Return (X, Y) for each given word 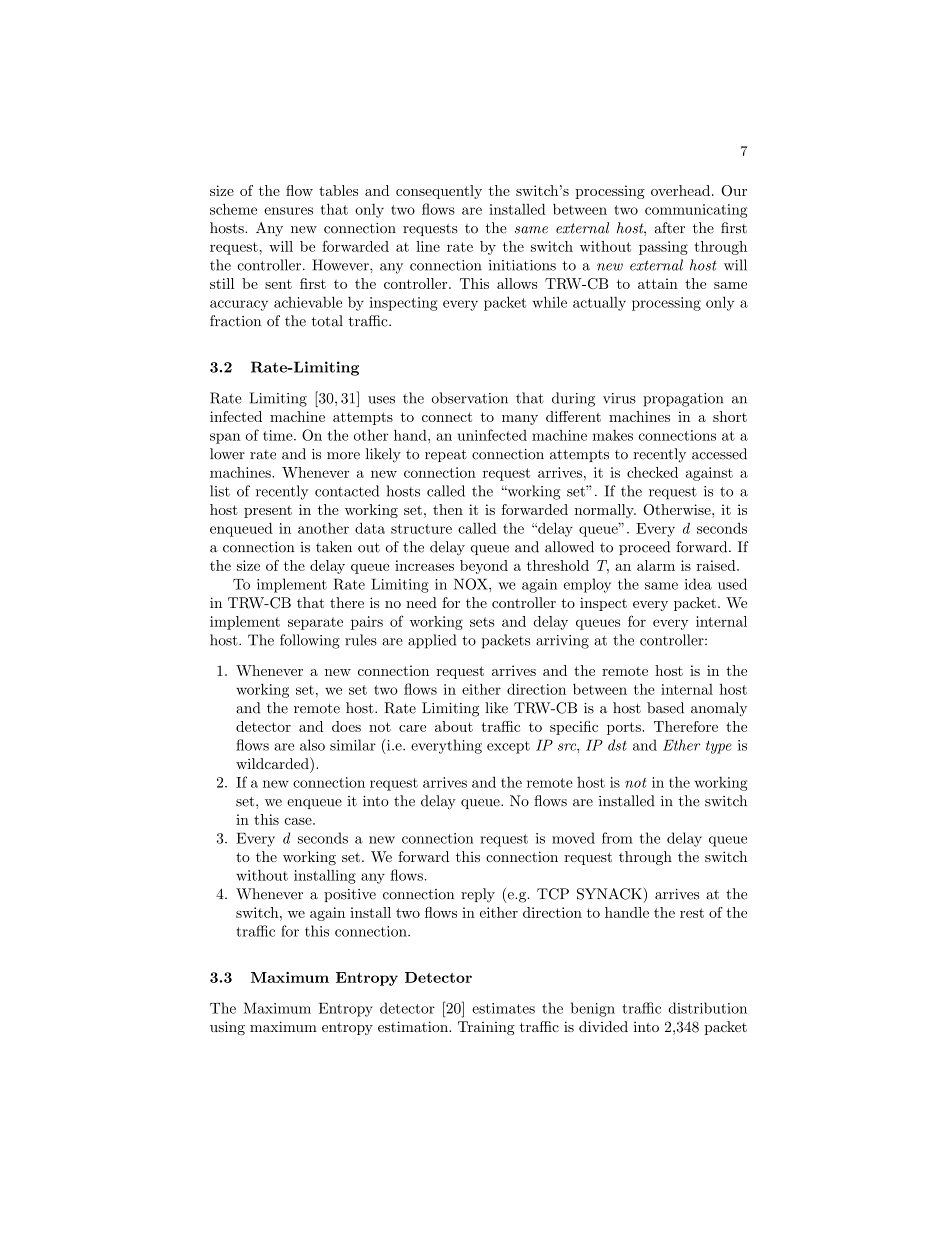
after (670, 228)
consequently (439, 192)
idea (698, 584)
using (227, 1028)
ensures (288, 211)
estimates (503, 1008)
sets (482, 622)
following (310, 641)
